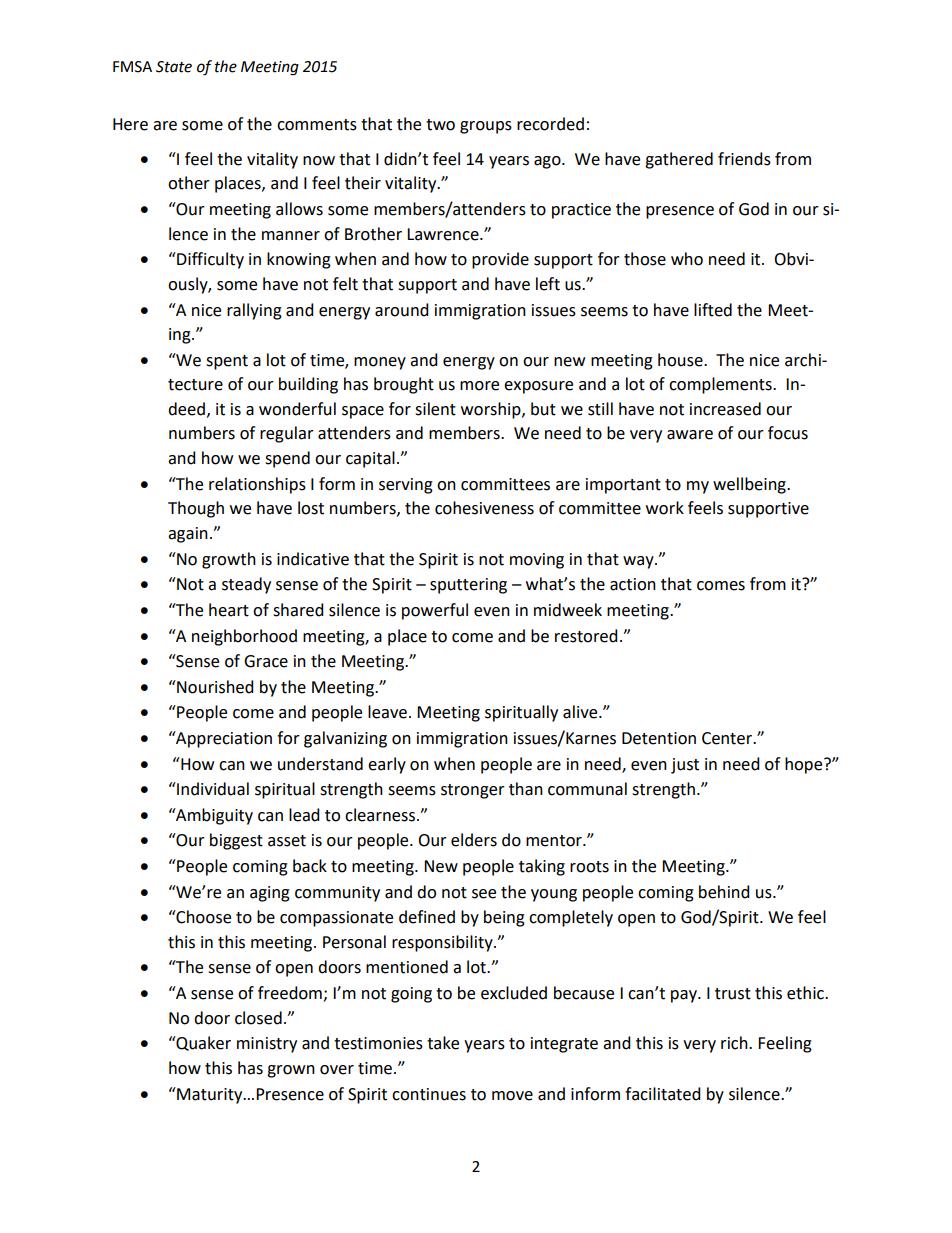 The image size is (952, 1233). I want to click on move, so click(512, 1096).
